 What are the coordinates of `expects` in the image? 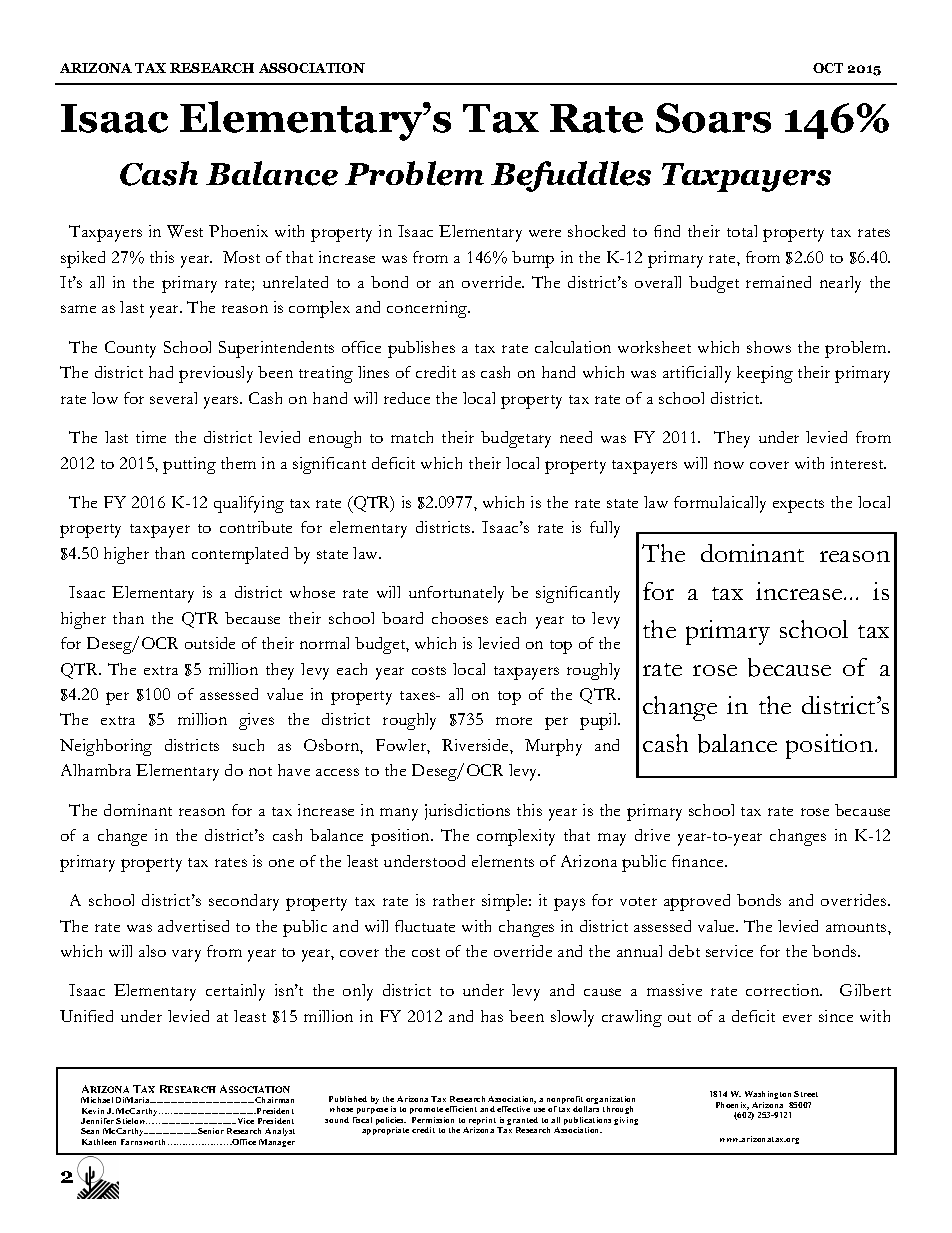 It's located at (798, 506).
